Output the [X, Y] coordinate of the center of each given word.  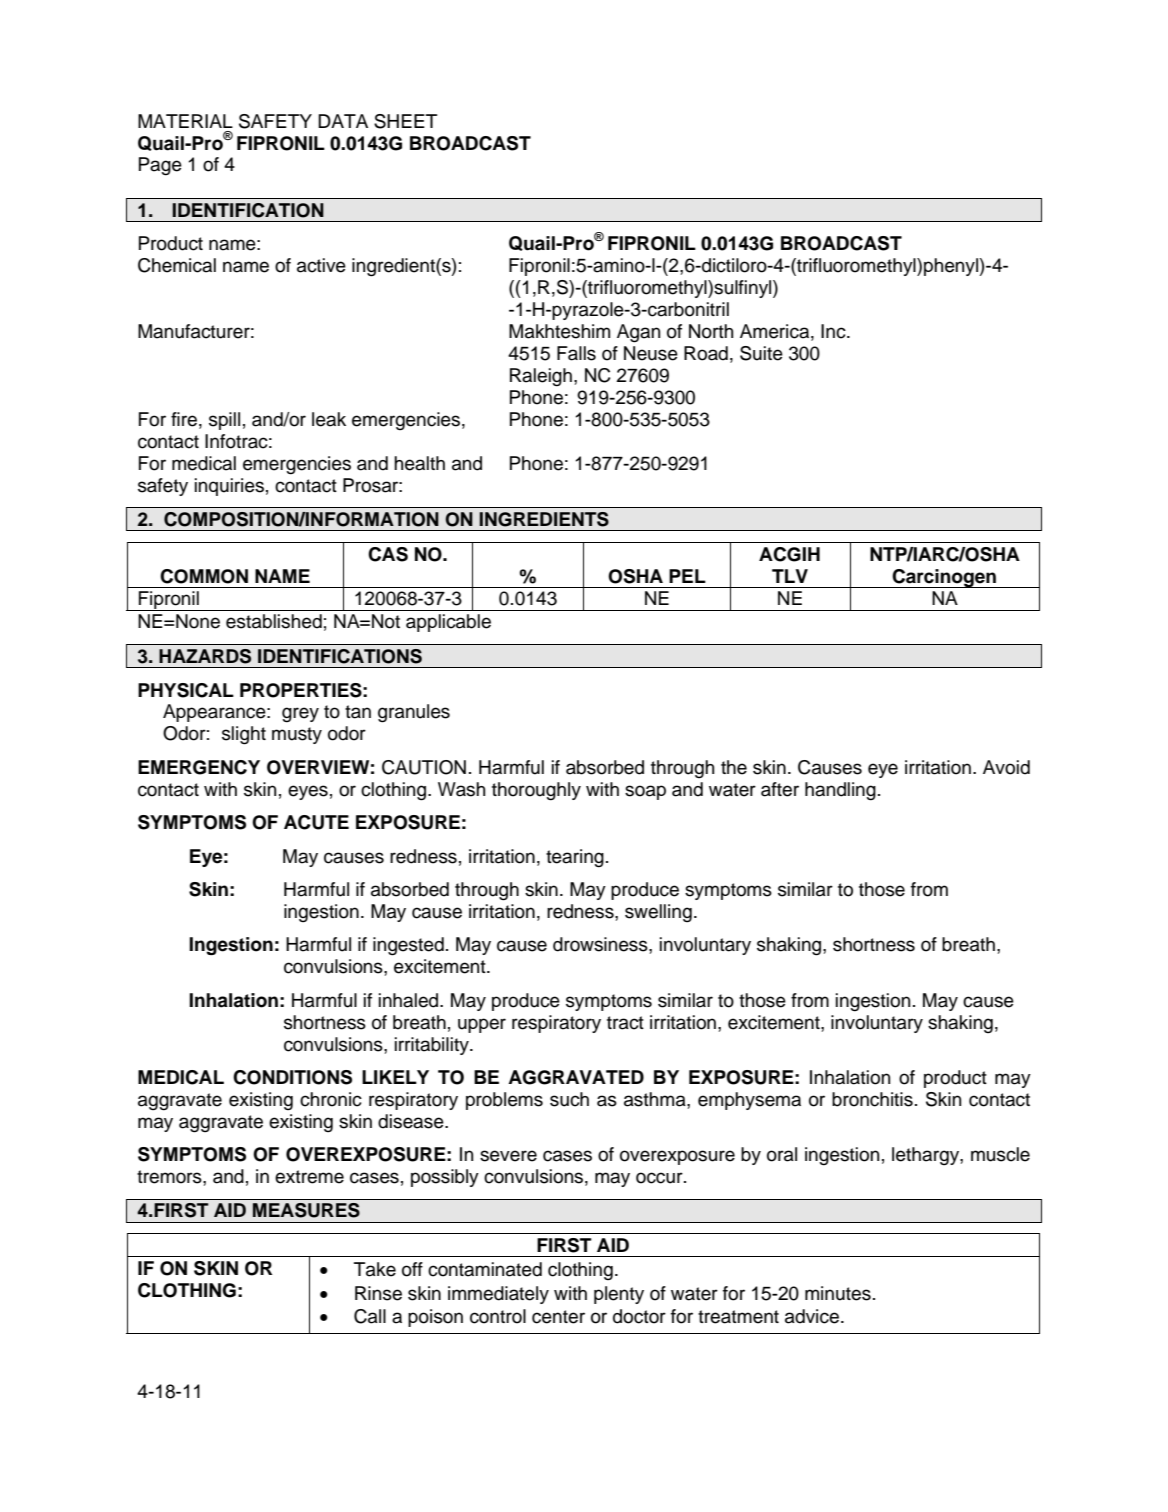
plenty [619, 1295]
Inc [834, 331]
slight [244, 735]
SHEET [405, 121]
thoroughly [536, 791]
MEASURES [306, 1210]
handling [840, 791]
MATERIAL [185, 121]
